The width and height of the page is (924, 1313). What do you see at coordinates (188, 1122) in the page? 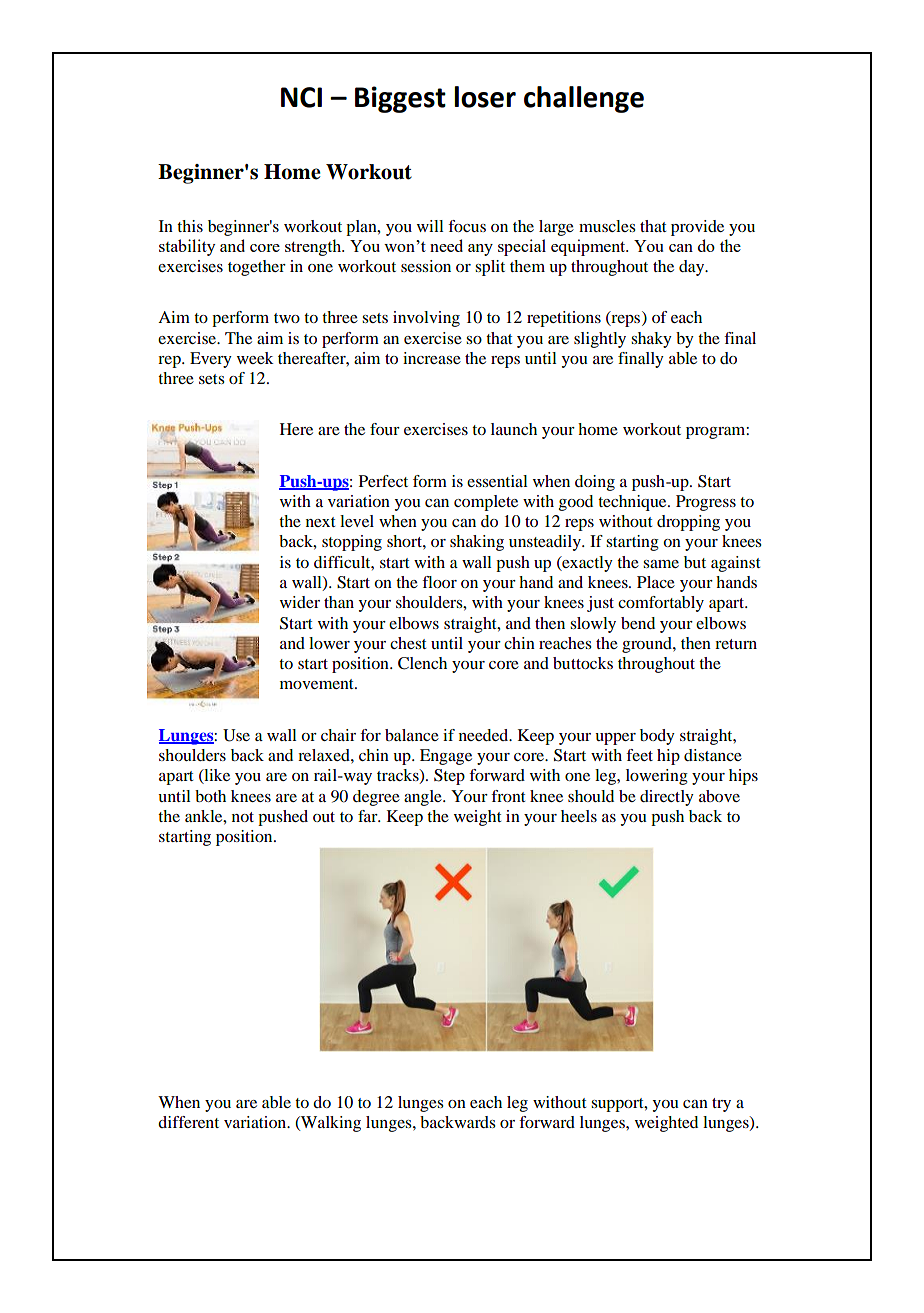
I see `different` at bounding box center [188, 1122].
